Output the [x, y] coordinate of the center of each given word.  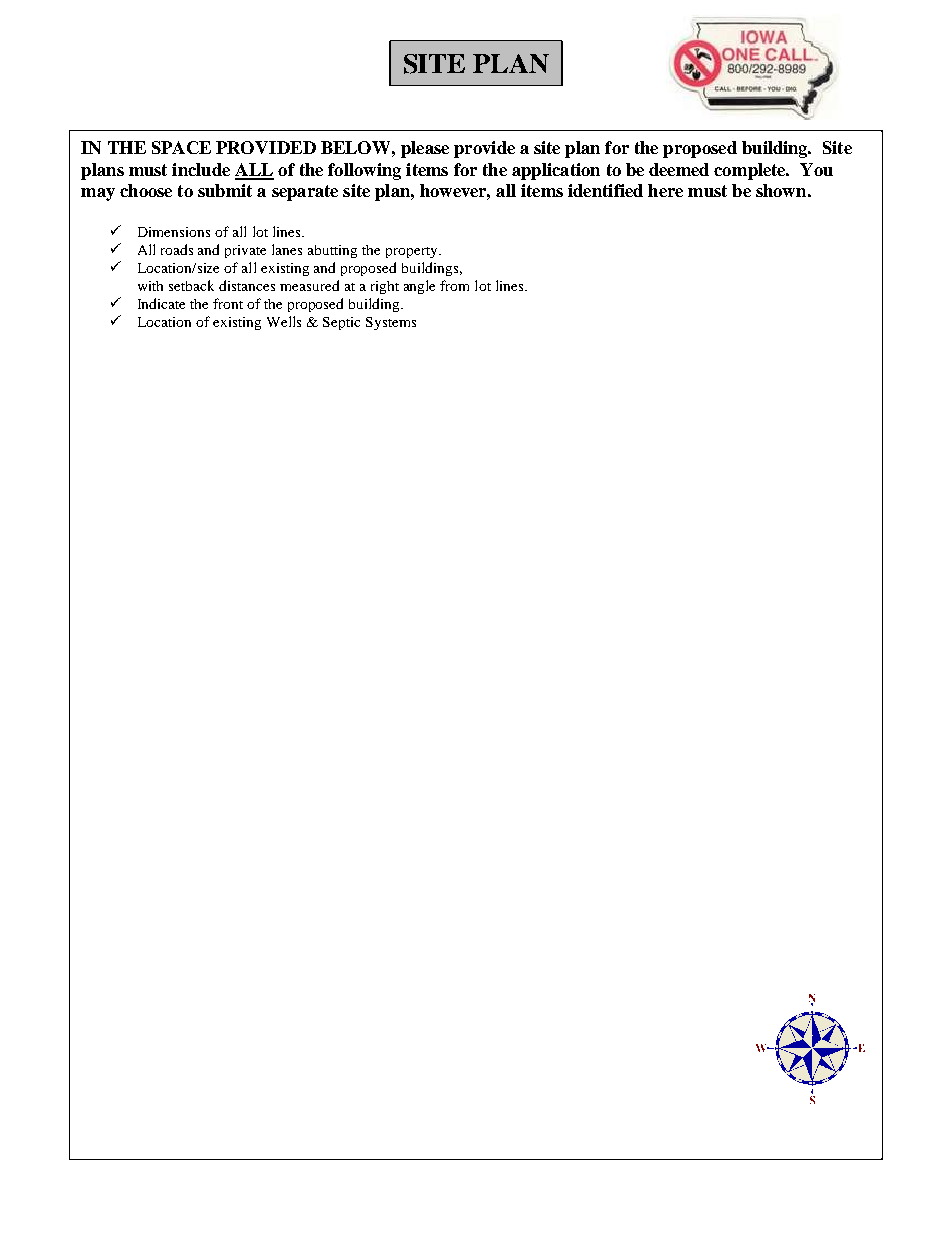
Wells [284, 321]
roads [177, 249]
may [98, 194]
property [413, 252]
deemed [679, 169]
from [454, 285]
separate [305, 193]
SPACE [181, 147]
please [425, 149]
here [665, 190]
